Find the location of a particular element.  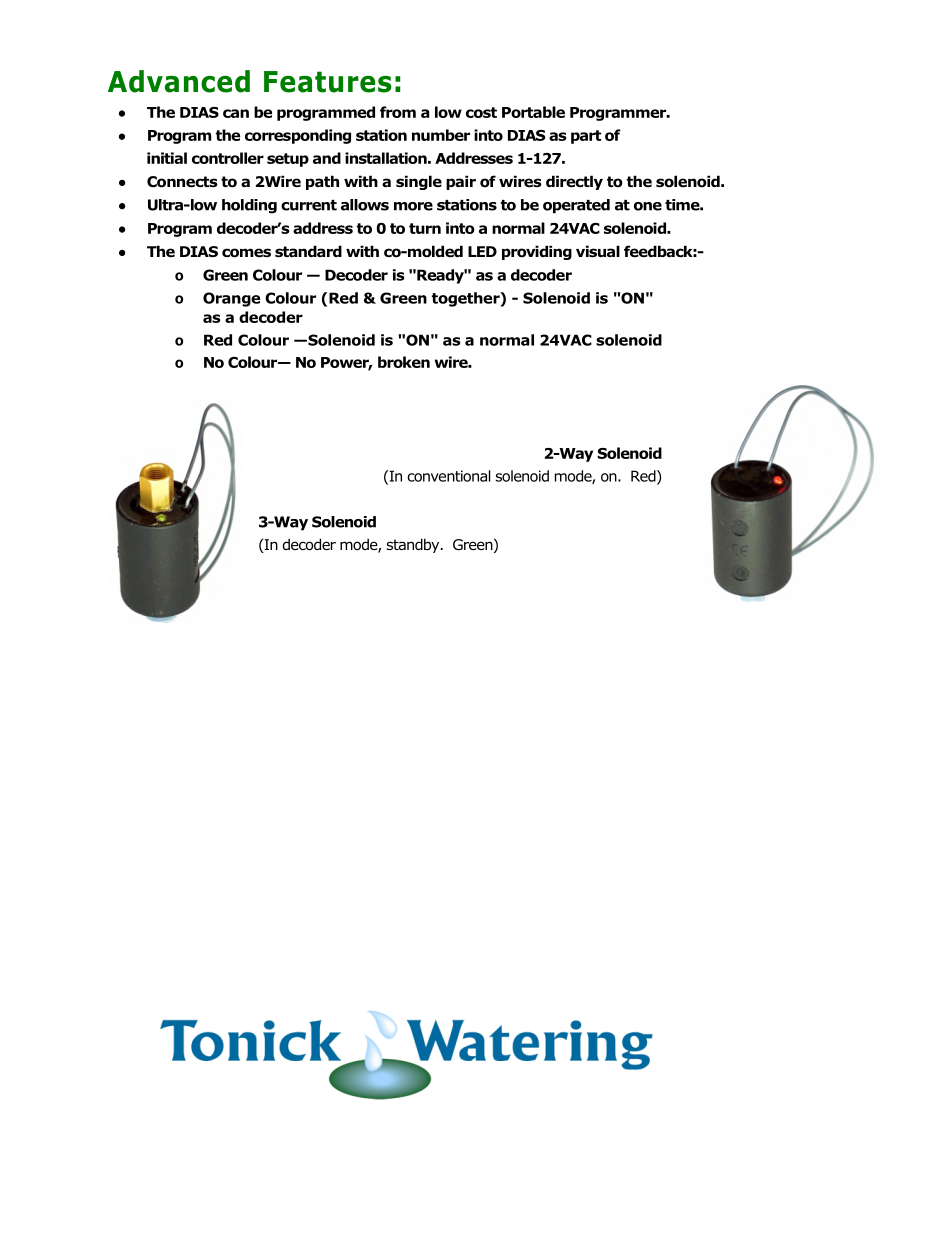

broken is located at coordinates (404, 362).
